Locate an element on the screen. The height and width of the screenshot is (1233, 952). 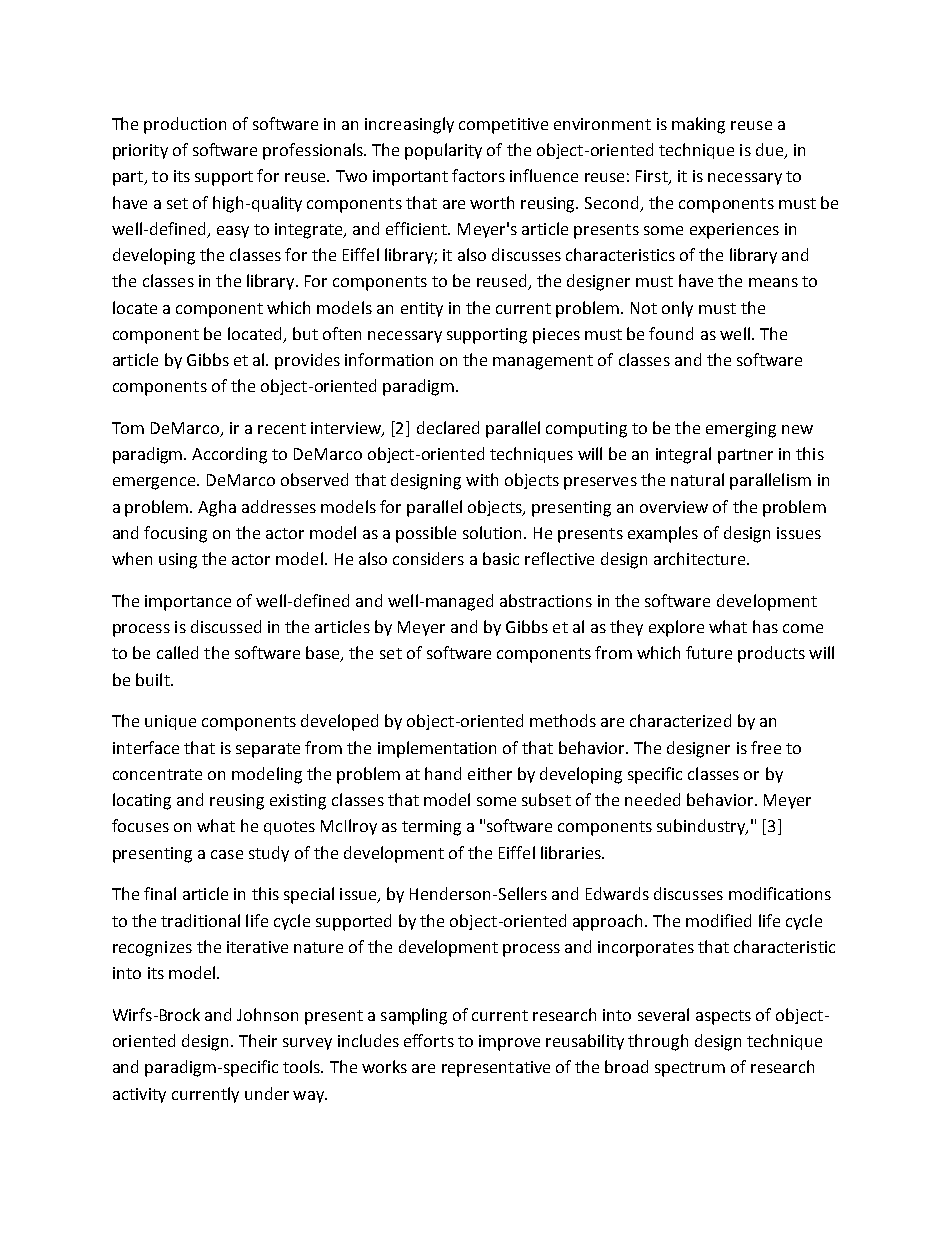
popularity is located at coordinates (443, 151).
